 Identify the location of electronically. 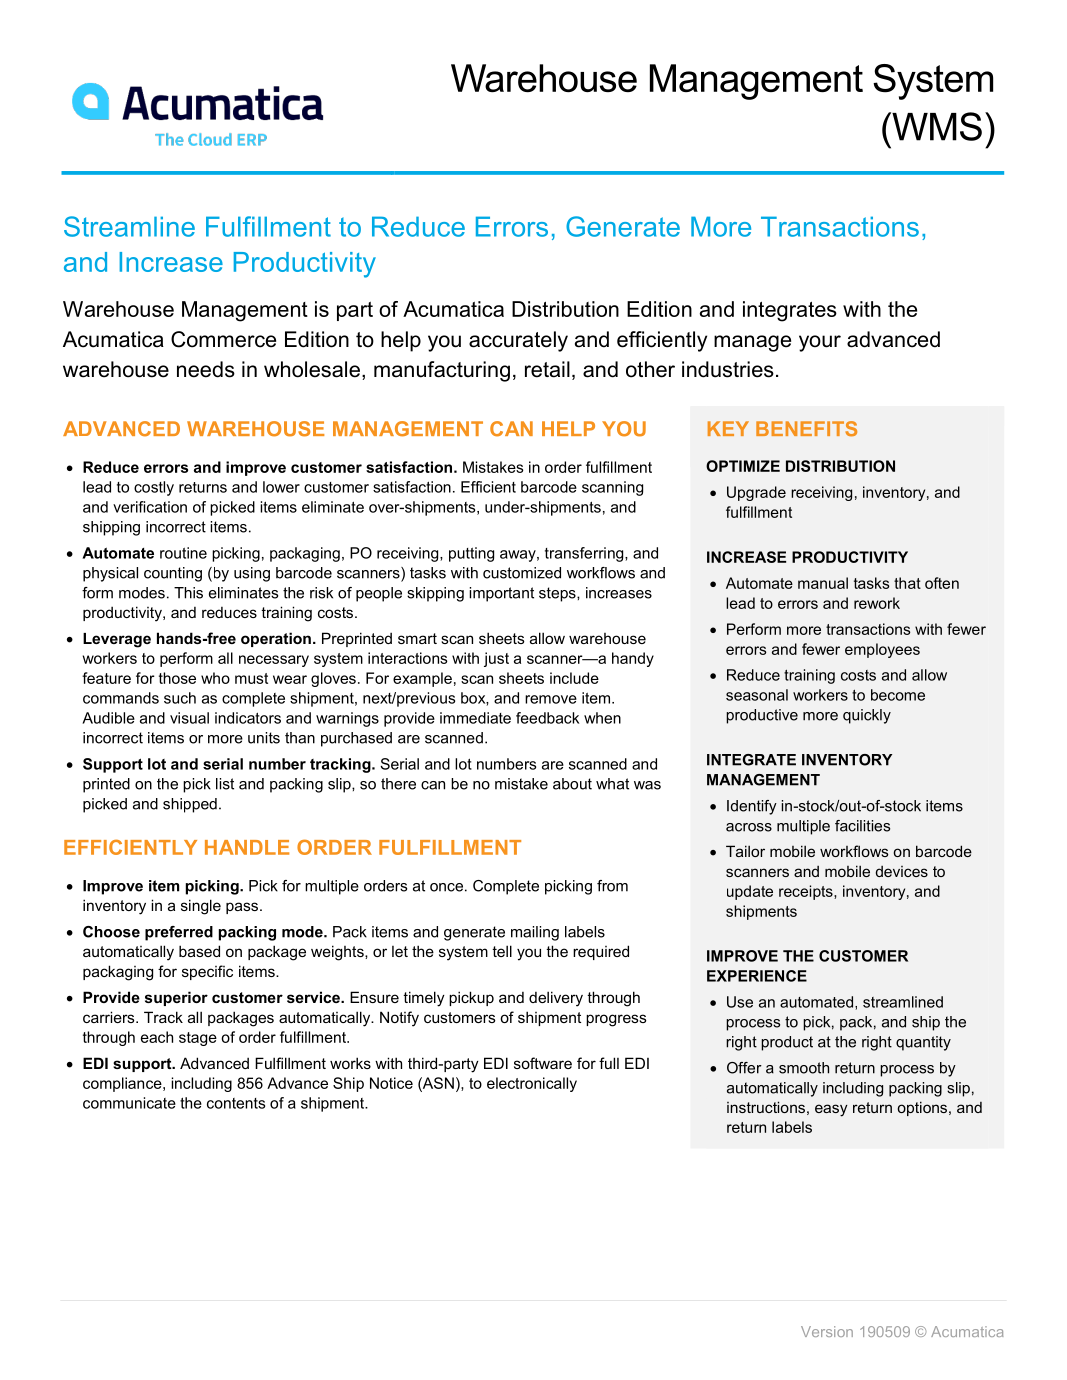
(532, 1084).
